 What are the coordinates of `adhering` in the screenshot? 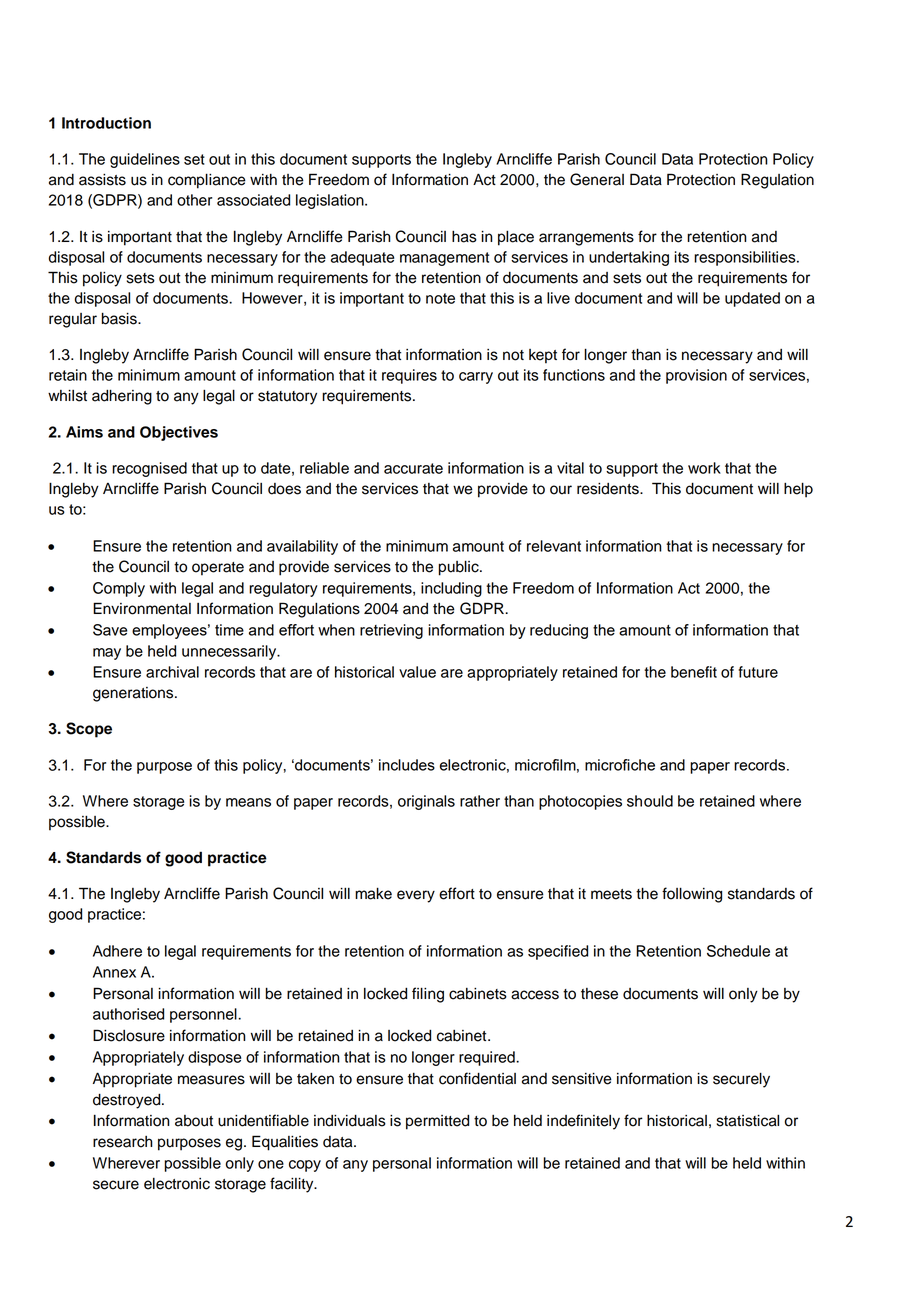 It's located at (122, 397).
